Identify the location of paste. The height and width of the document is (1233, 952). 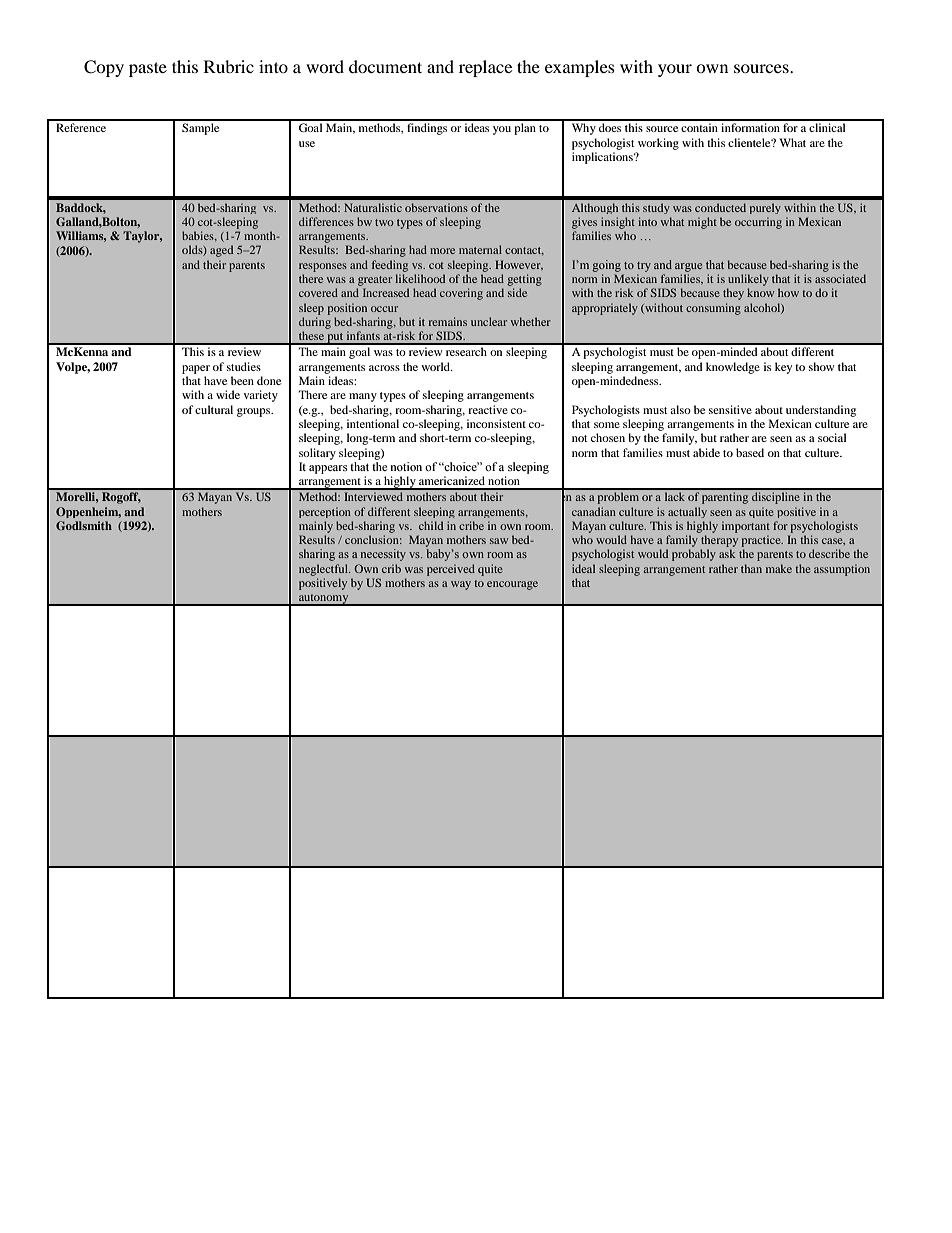
(148, 69).
